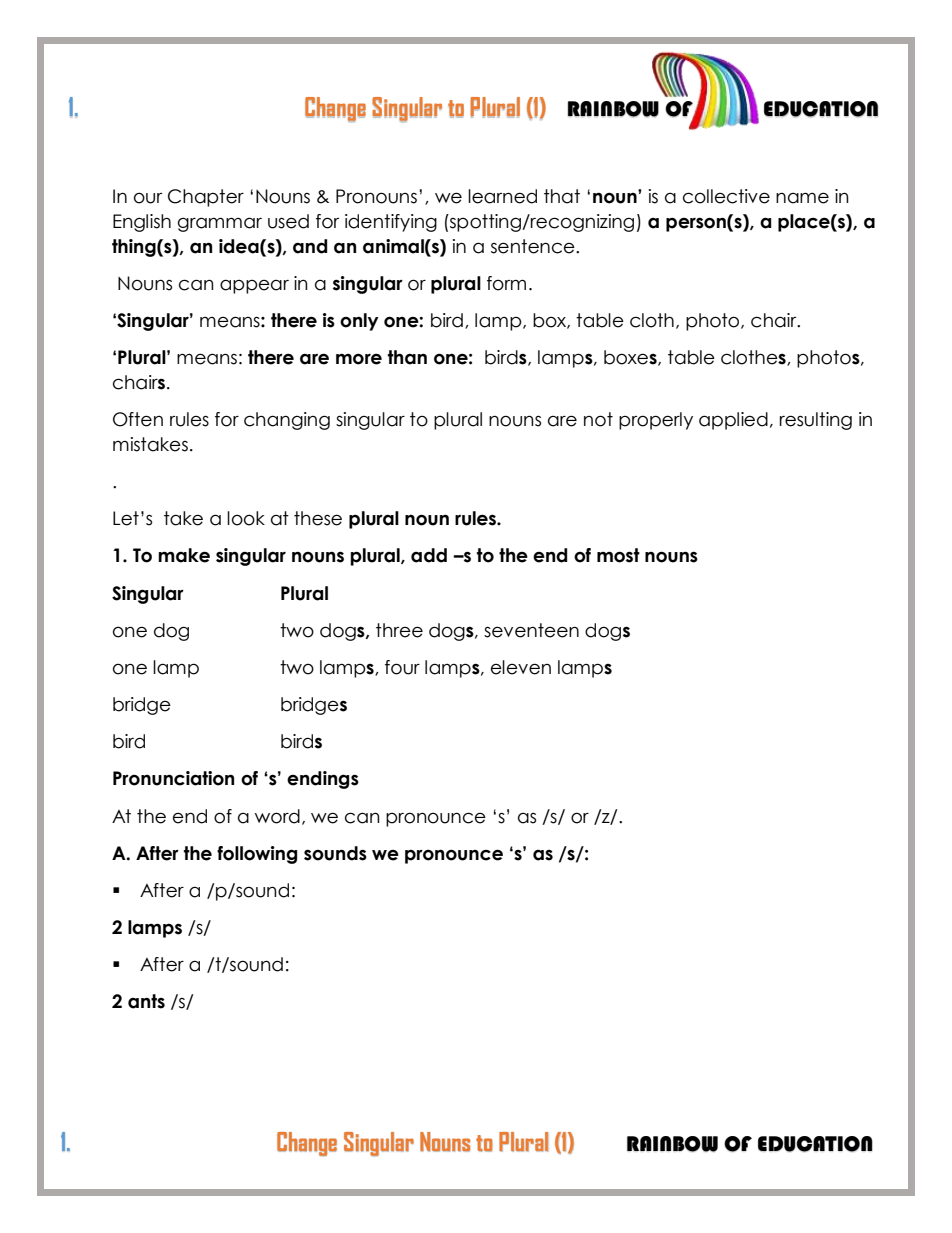 This page has height=1233, width=952. Describe the element at coordinates (220, 224) in the page. I see `grammar` at that location.
